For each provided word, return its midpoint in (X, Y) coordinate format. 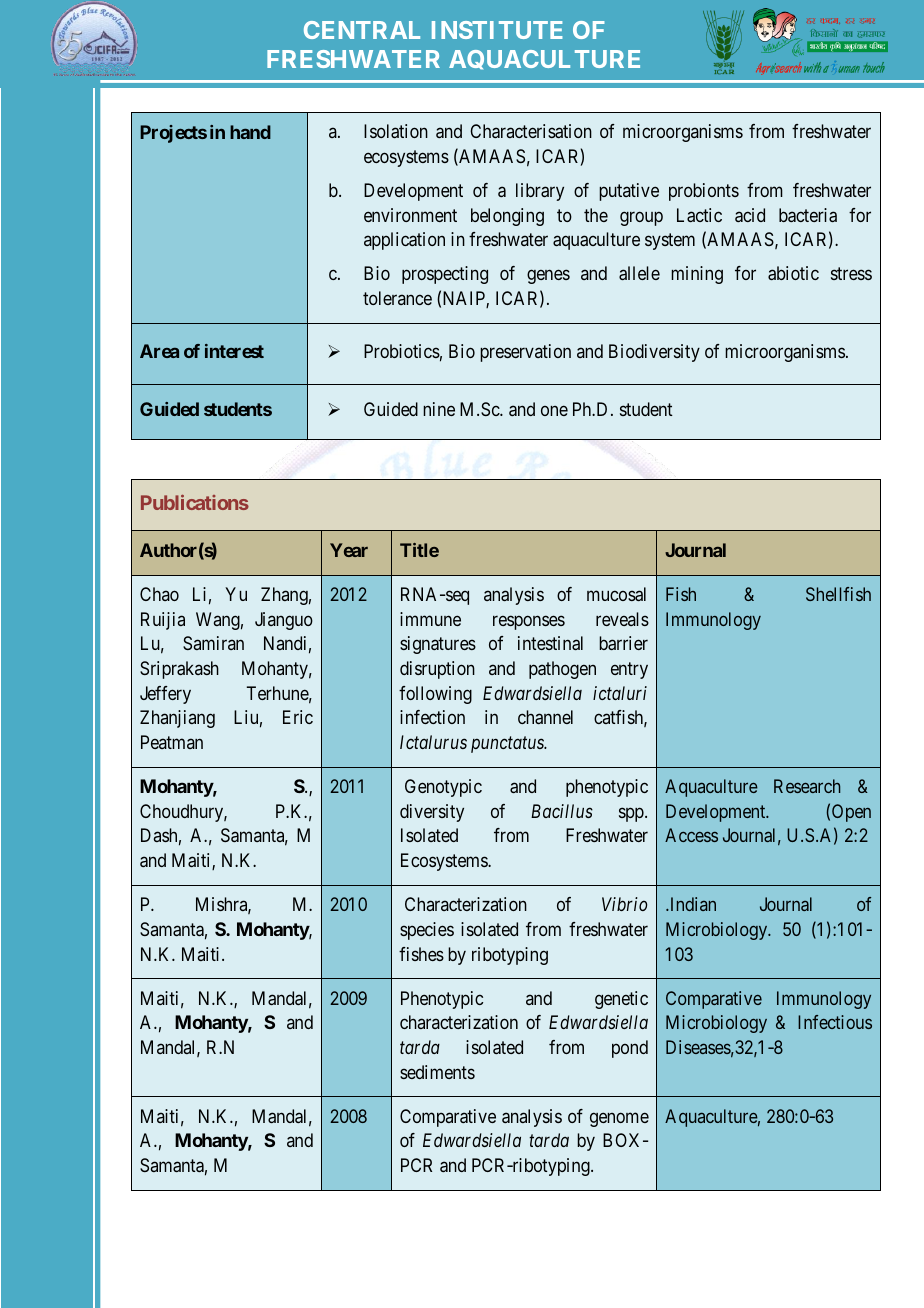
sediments (437, 1072)
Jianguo (284, 621)
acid (750, 215)
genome (619, 1119)
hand (250, 132)
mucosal (616, 594)
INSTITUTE (497, 30)
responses (529, 622)
